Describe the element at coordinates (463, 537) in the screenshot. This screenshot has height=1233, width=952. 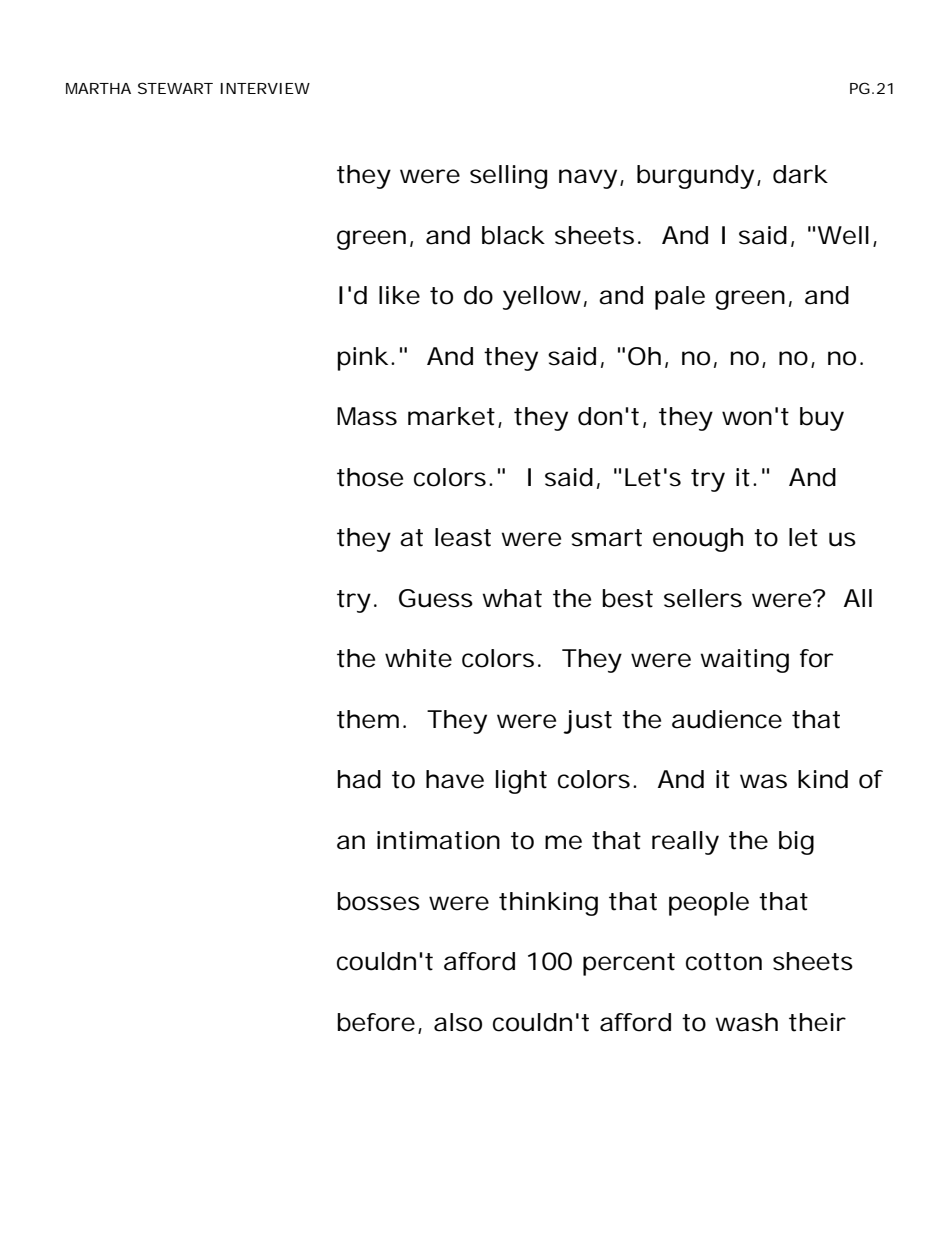
I see `least` at that location.
